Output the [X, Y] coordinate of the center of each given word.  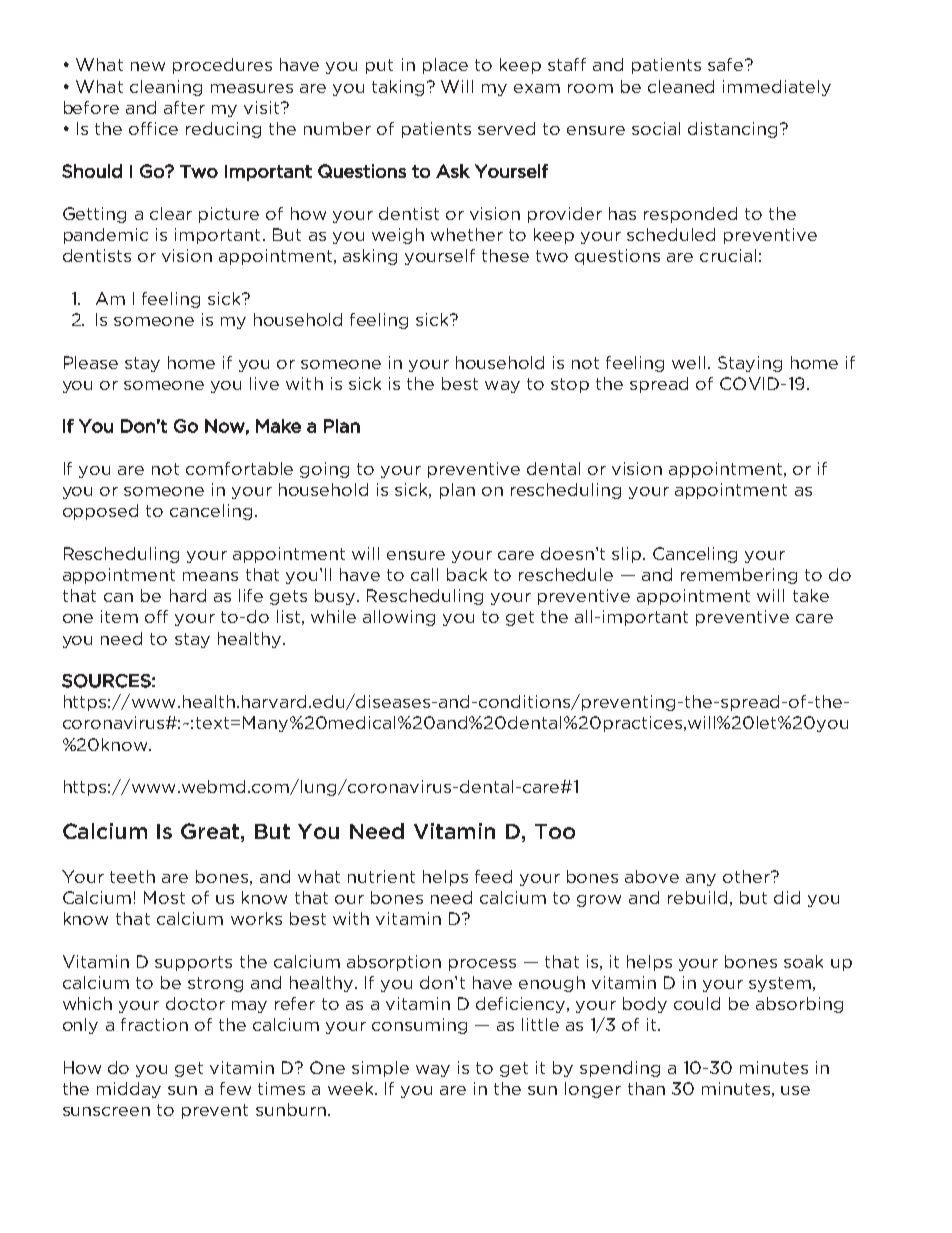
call [424, 574]
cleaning [166, 88]
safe [727, 64]
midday [129, 1090]
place [445, 66]
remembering [739, 576]
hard [188, 595]
